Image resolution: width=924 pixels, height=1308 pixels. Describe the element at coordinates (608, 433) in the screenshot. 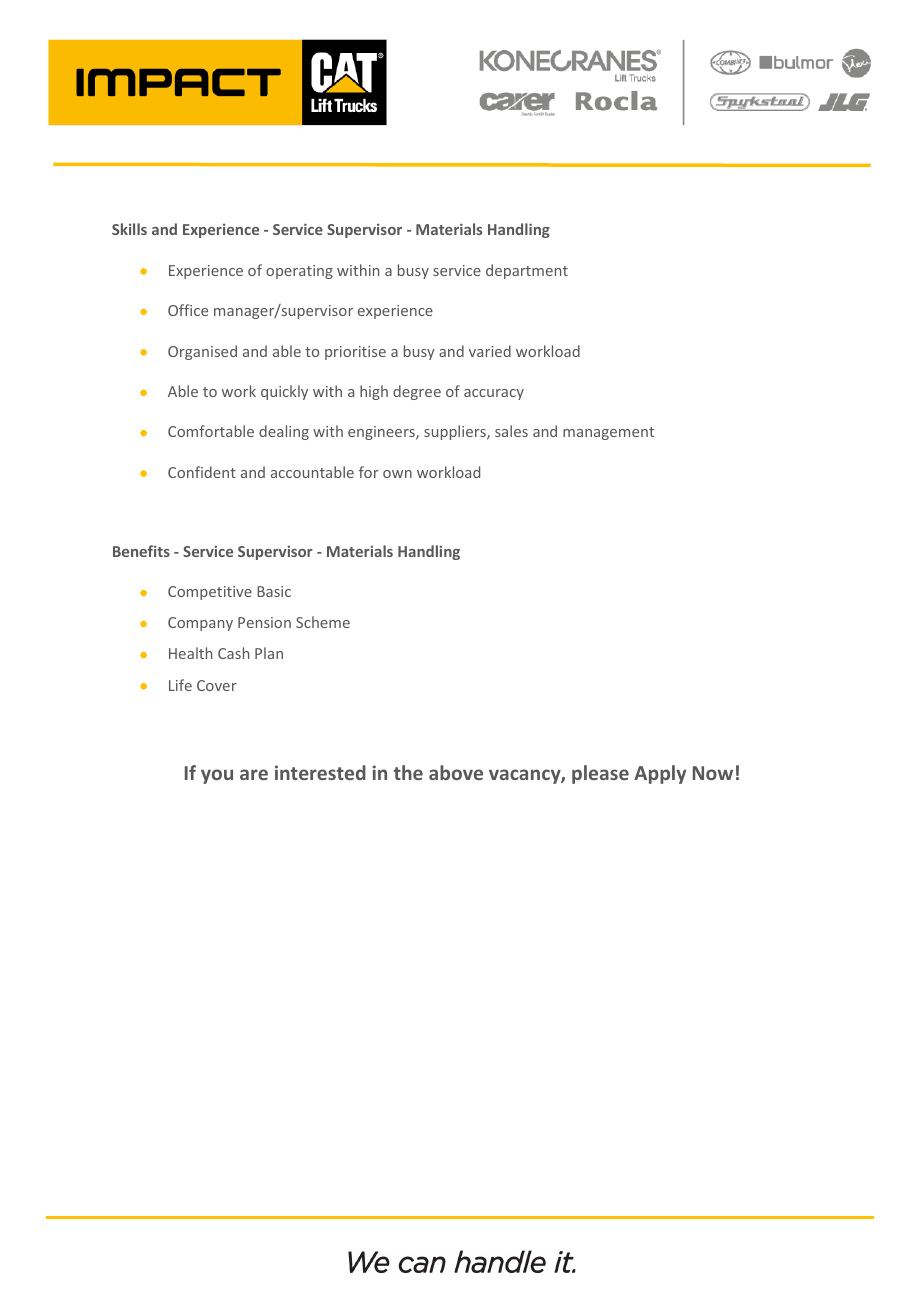

I see `management` at that location.
